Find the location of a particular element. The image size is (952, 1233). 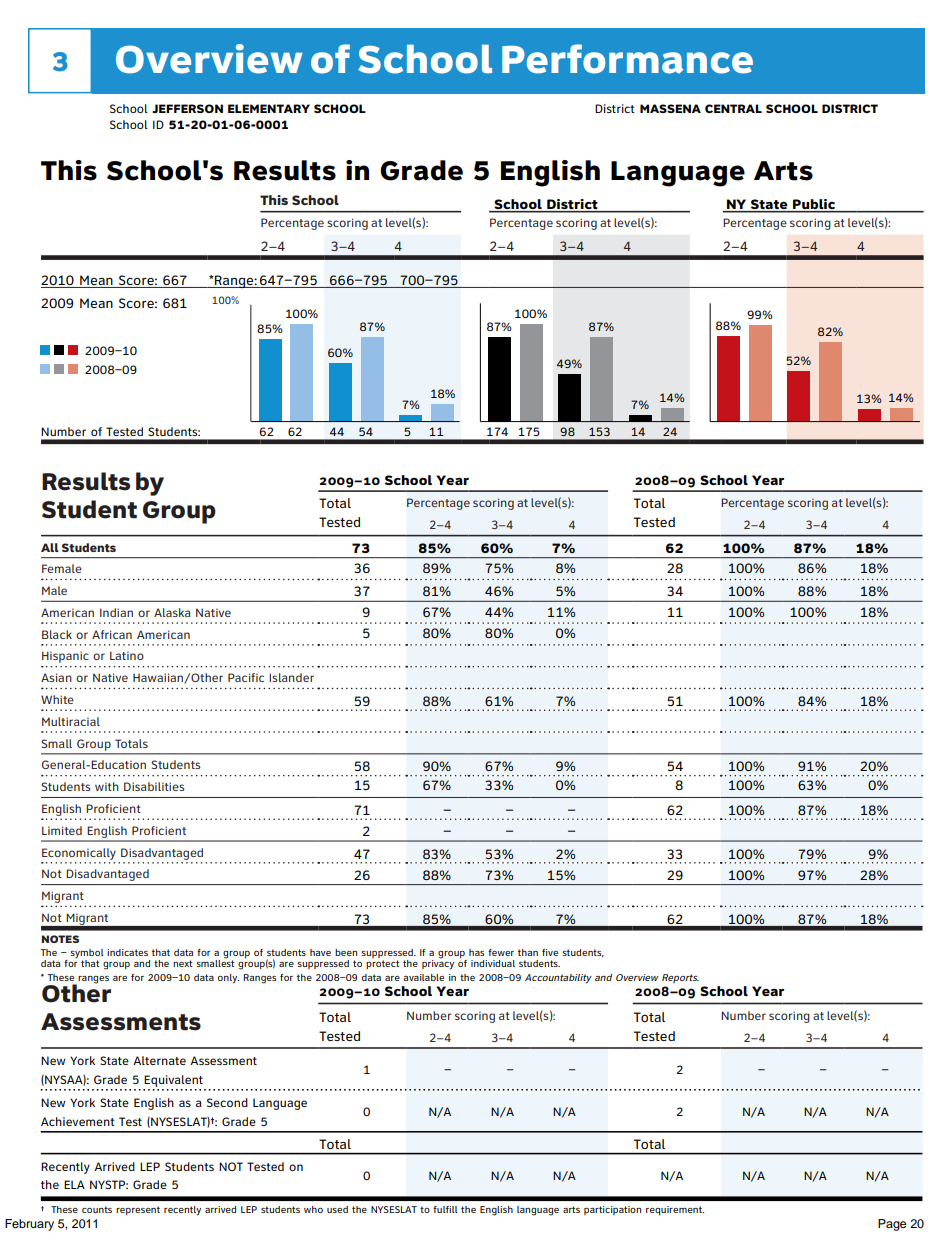

CENTRAL is located at coordinates (733, 108).
